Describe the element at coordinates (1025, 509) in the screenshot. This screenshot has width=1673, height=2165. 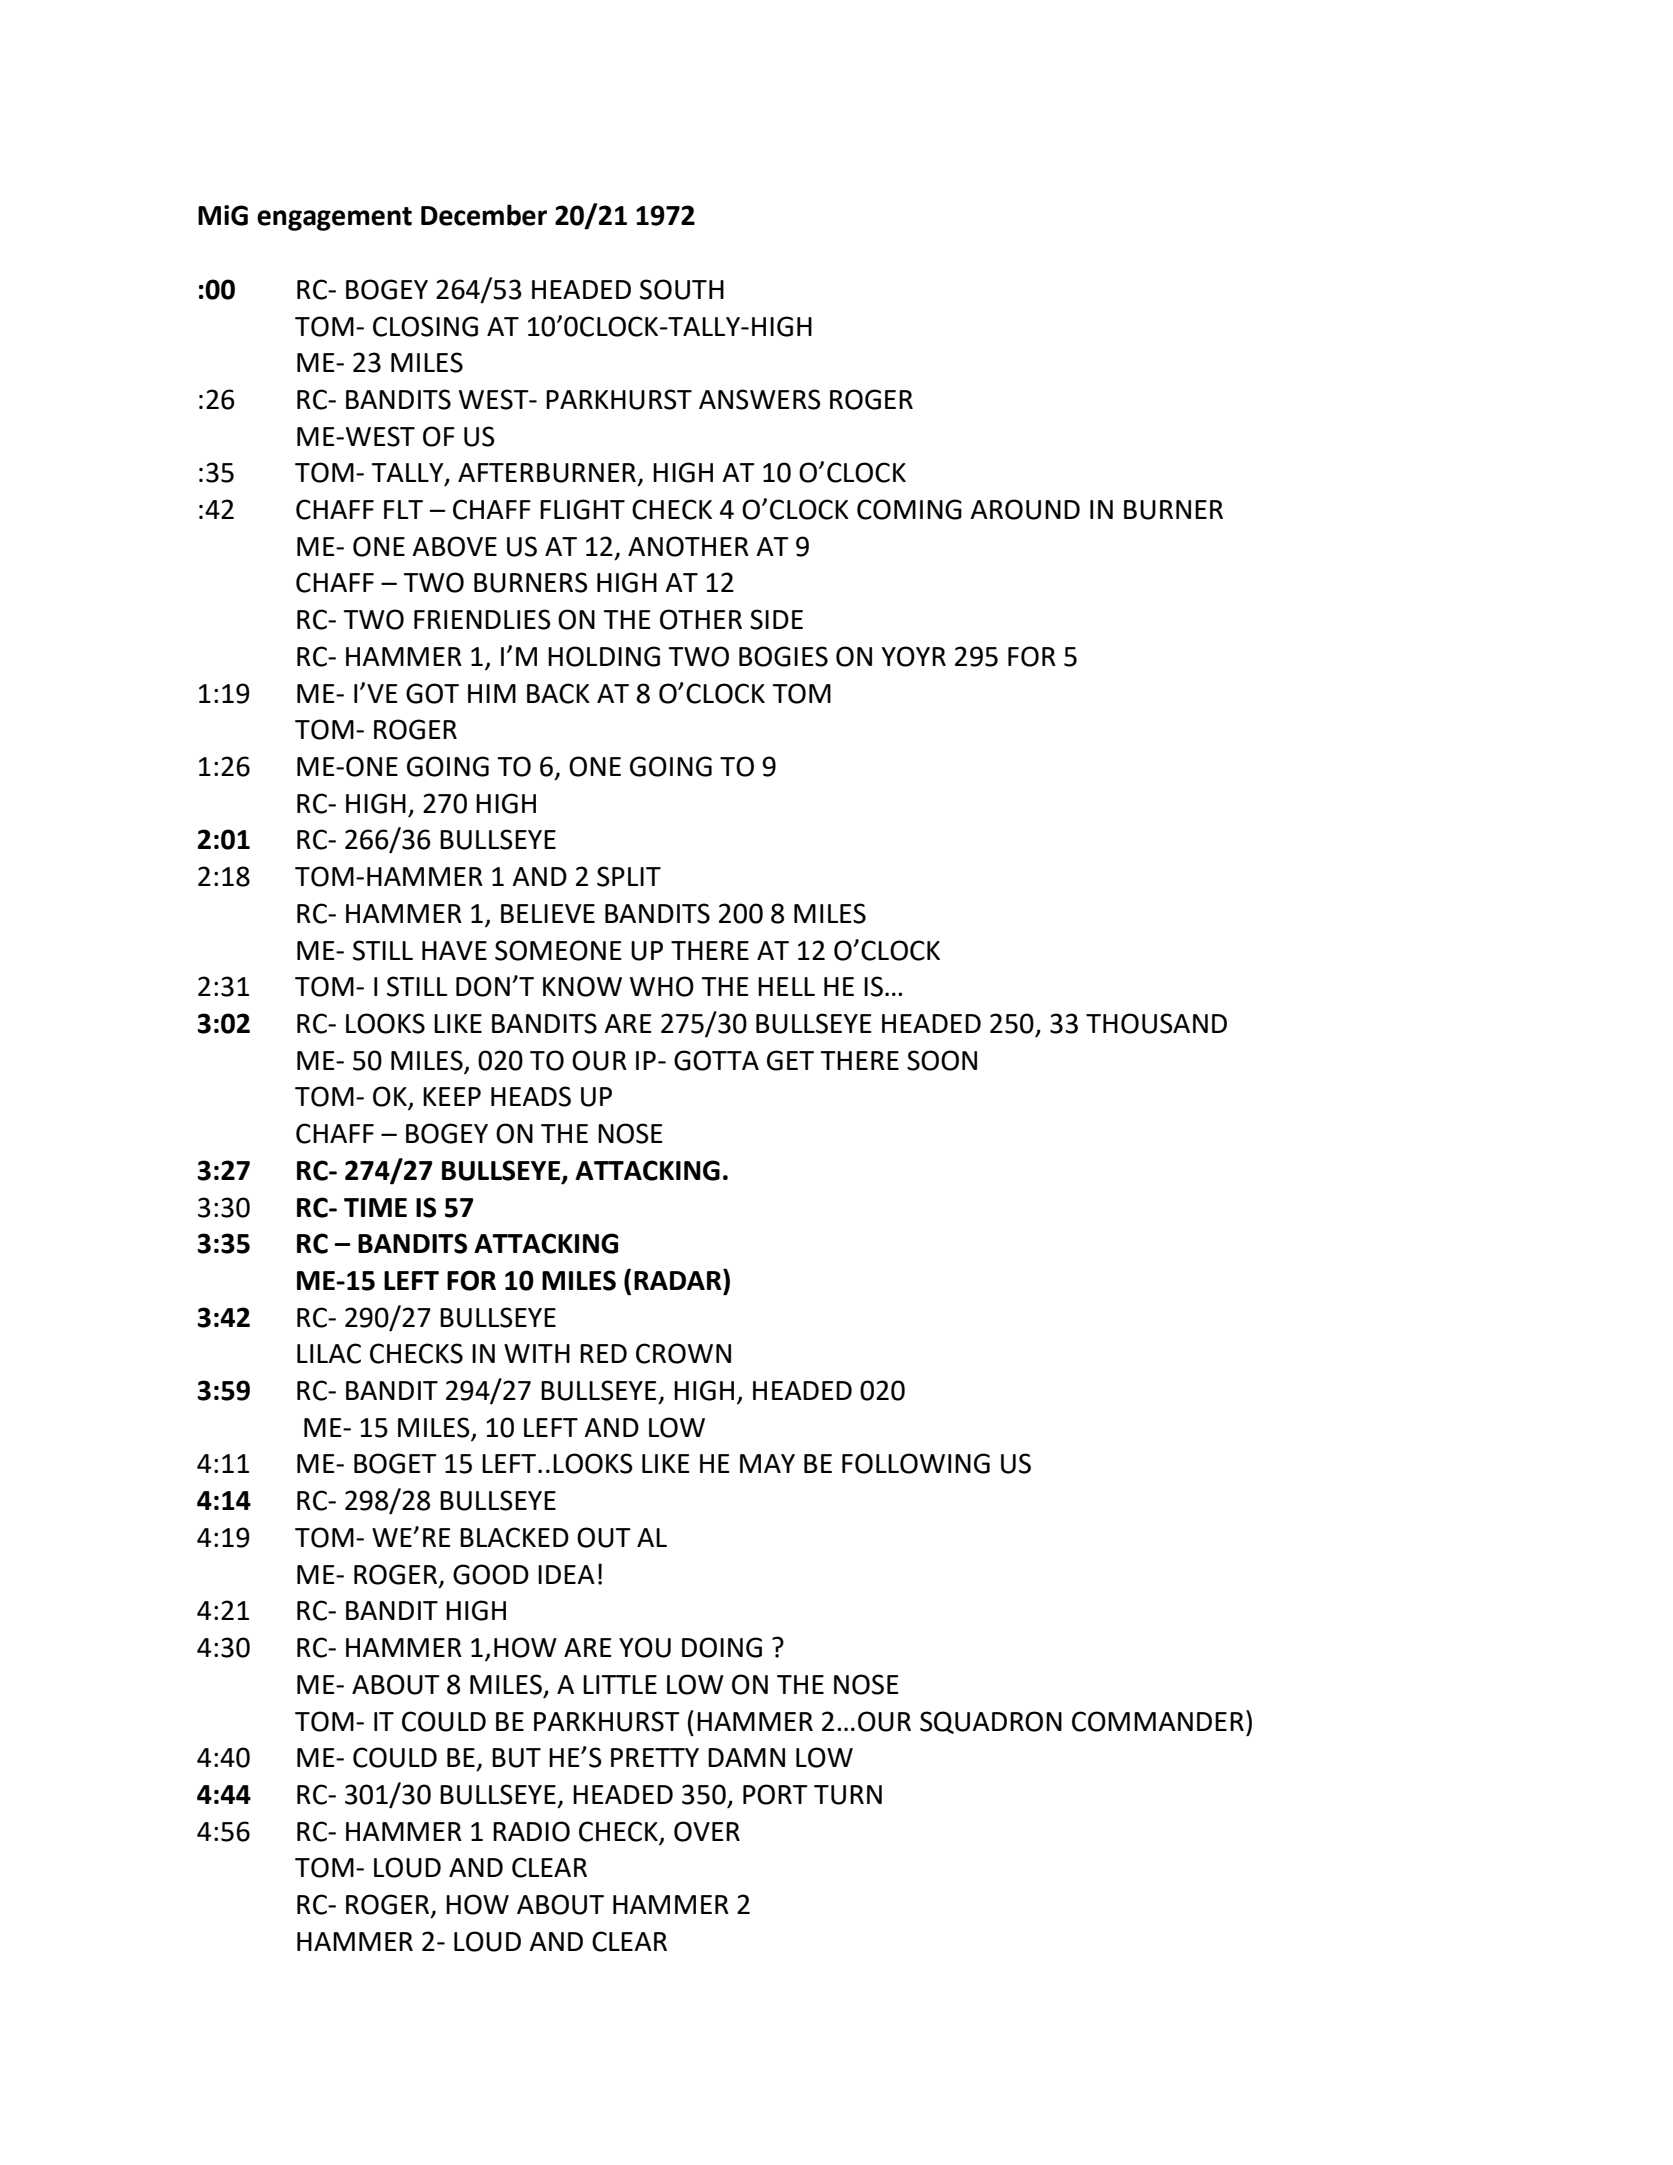
I see `AROUND` at that location.
